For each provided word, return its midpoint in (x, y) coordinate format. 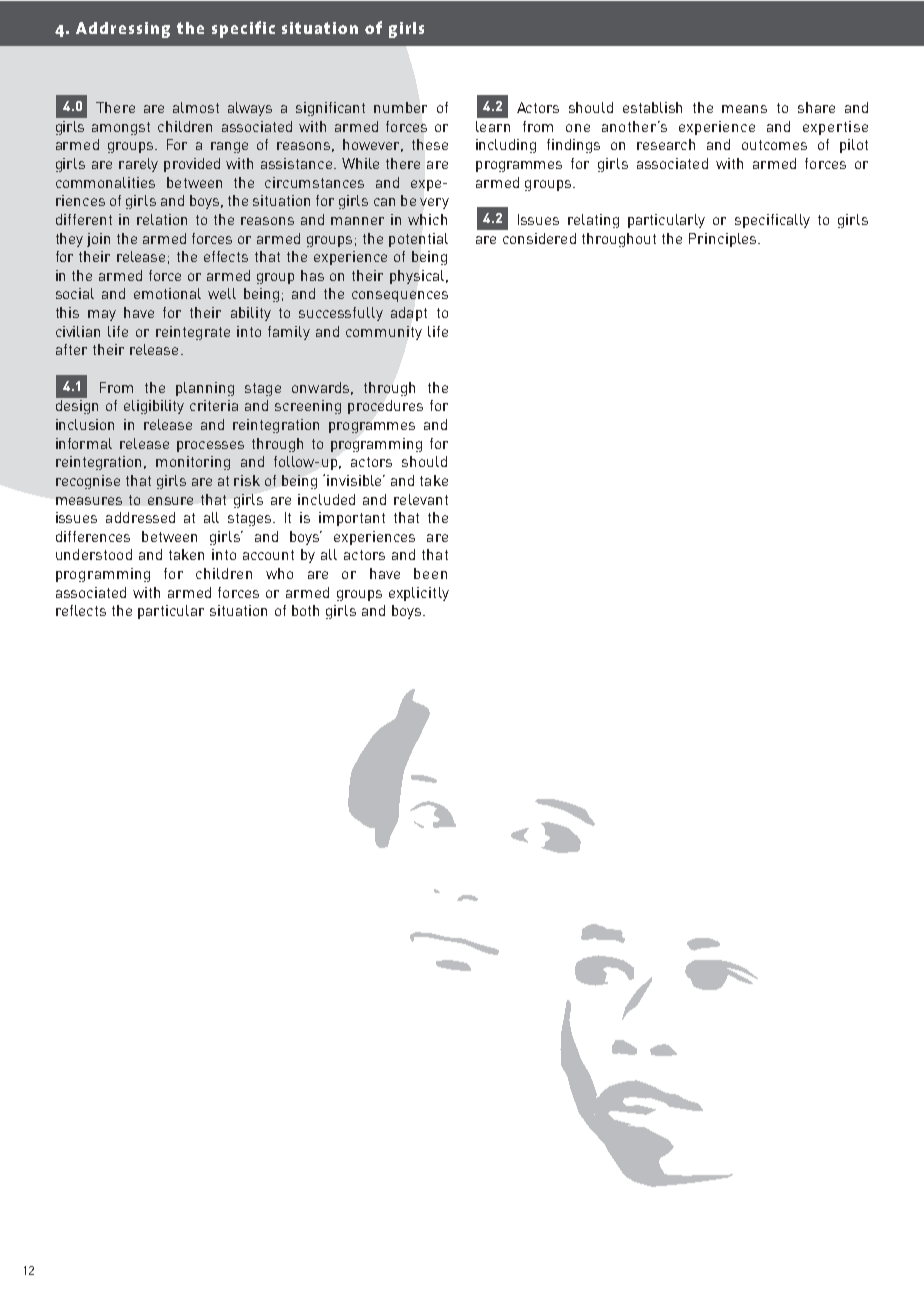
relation (162, 219)
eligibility (154, 407)
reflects (81, 610)
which (427, 219)
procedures (385, 407)
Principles (724, 240)
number (400, 107)
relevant (421, 499)
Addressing (123, 30)
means (744, 109)
